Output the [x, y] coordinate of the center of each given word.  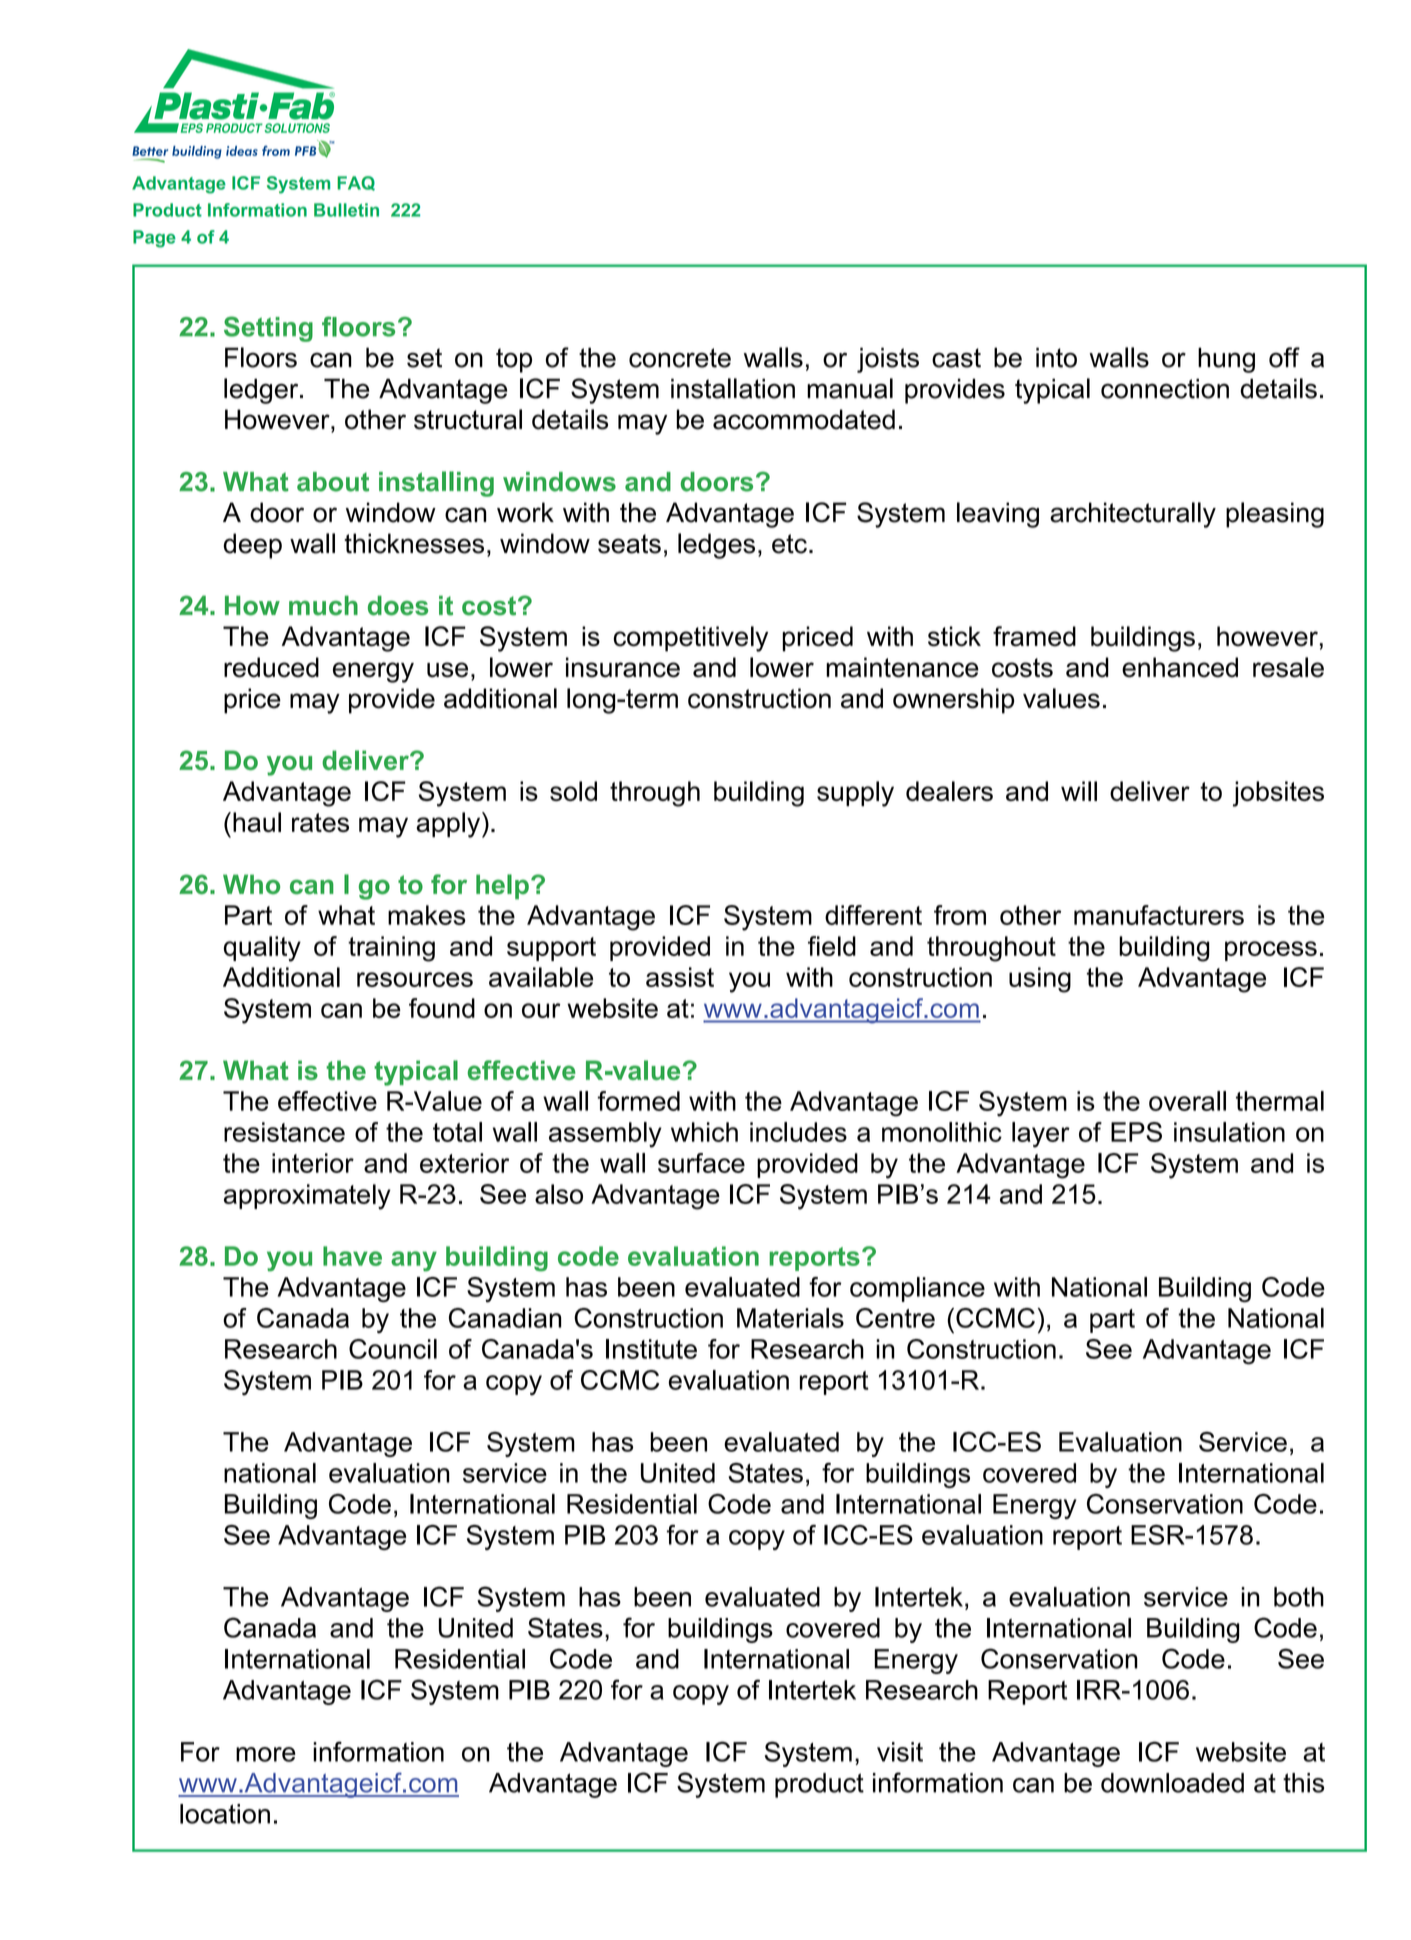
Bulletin [346, 210]
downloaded [1172, 1783]
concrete [680, 358]
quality [262, 949]
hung [1226, 360]
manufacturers [1159, 915]
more [266, 1754]
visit [900, 1752]
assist [680, 977]
